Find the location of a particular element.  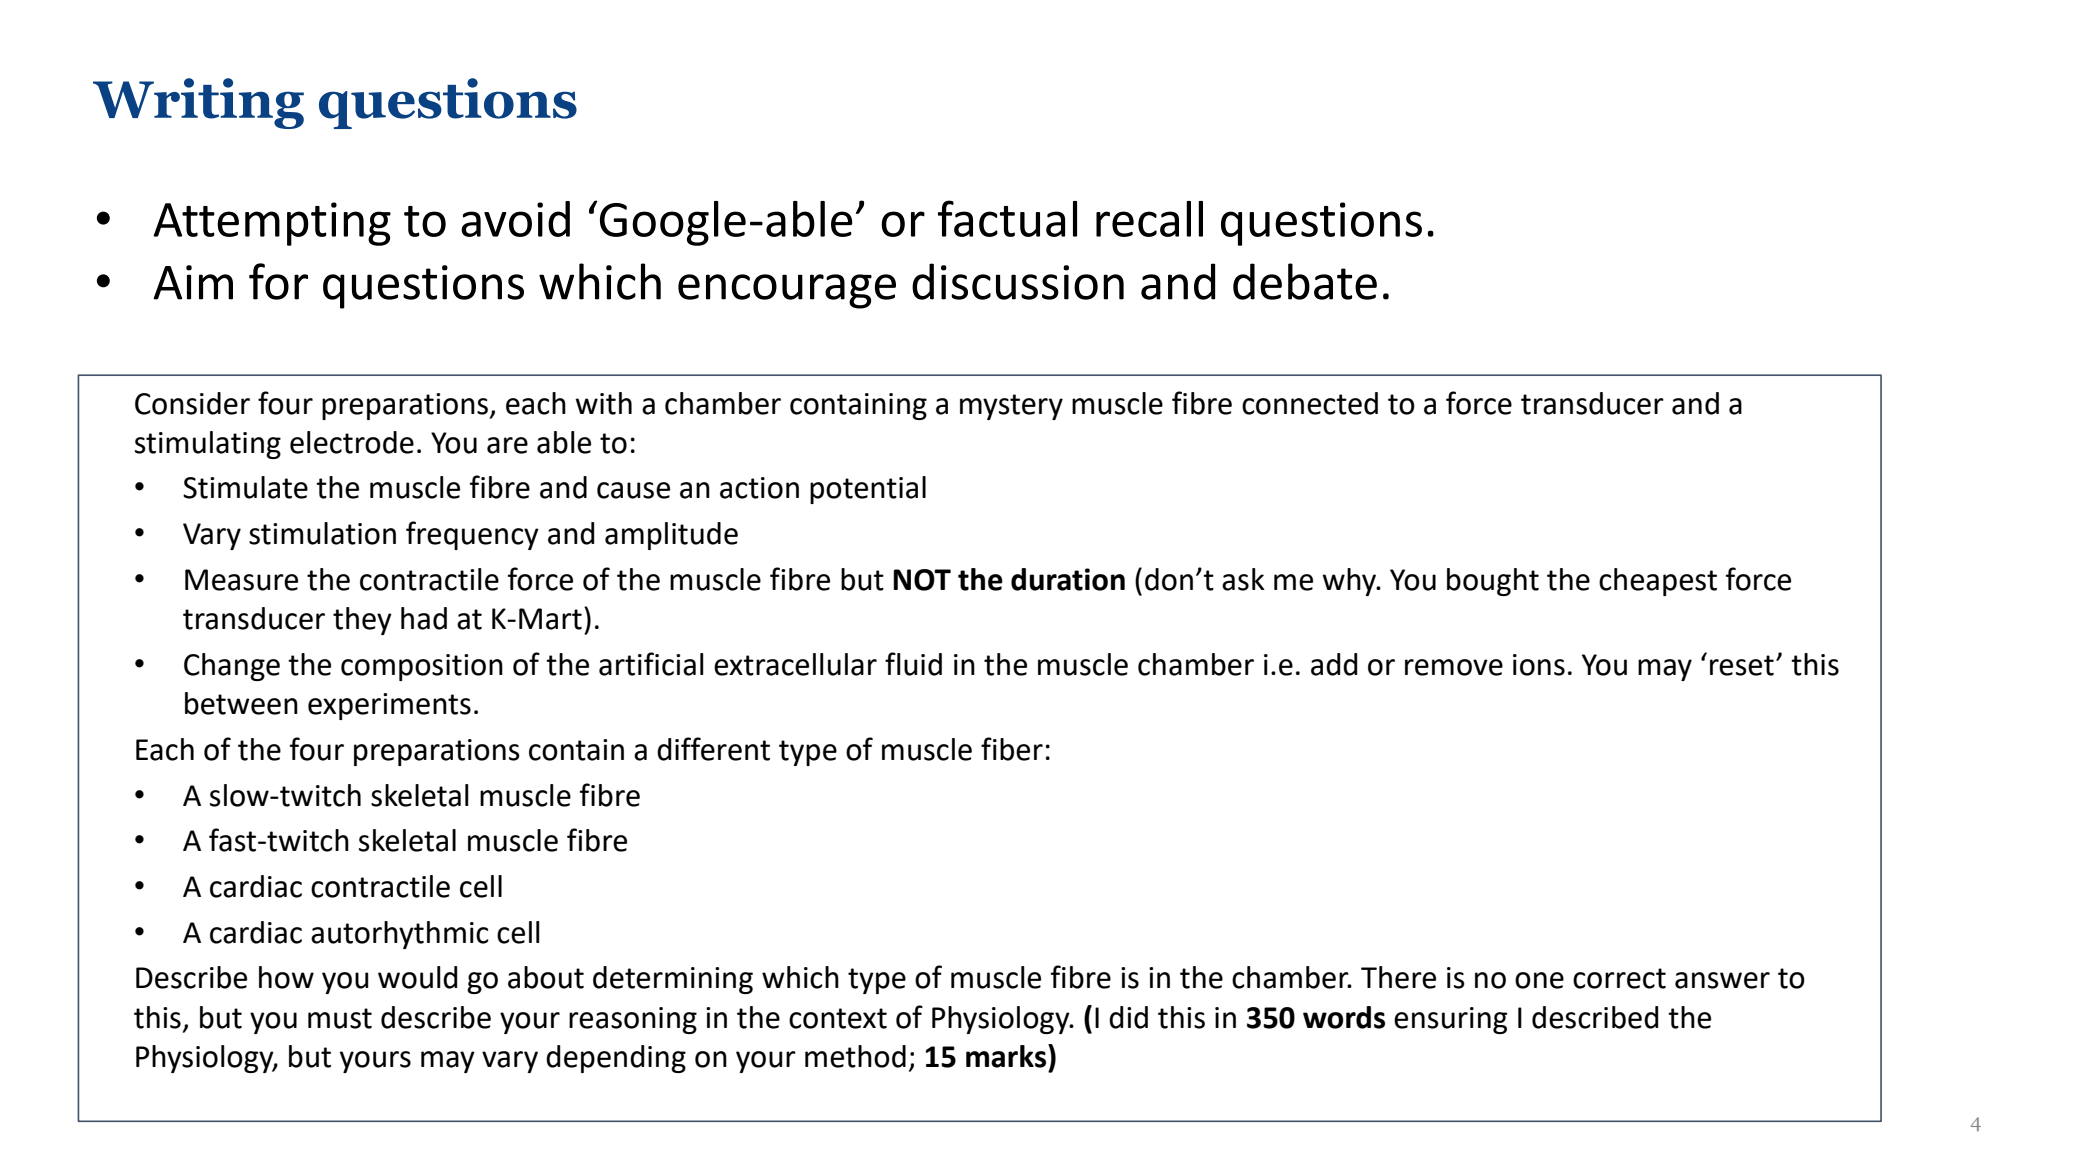

factual is located at coordinates (1007, 218).
